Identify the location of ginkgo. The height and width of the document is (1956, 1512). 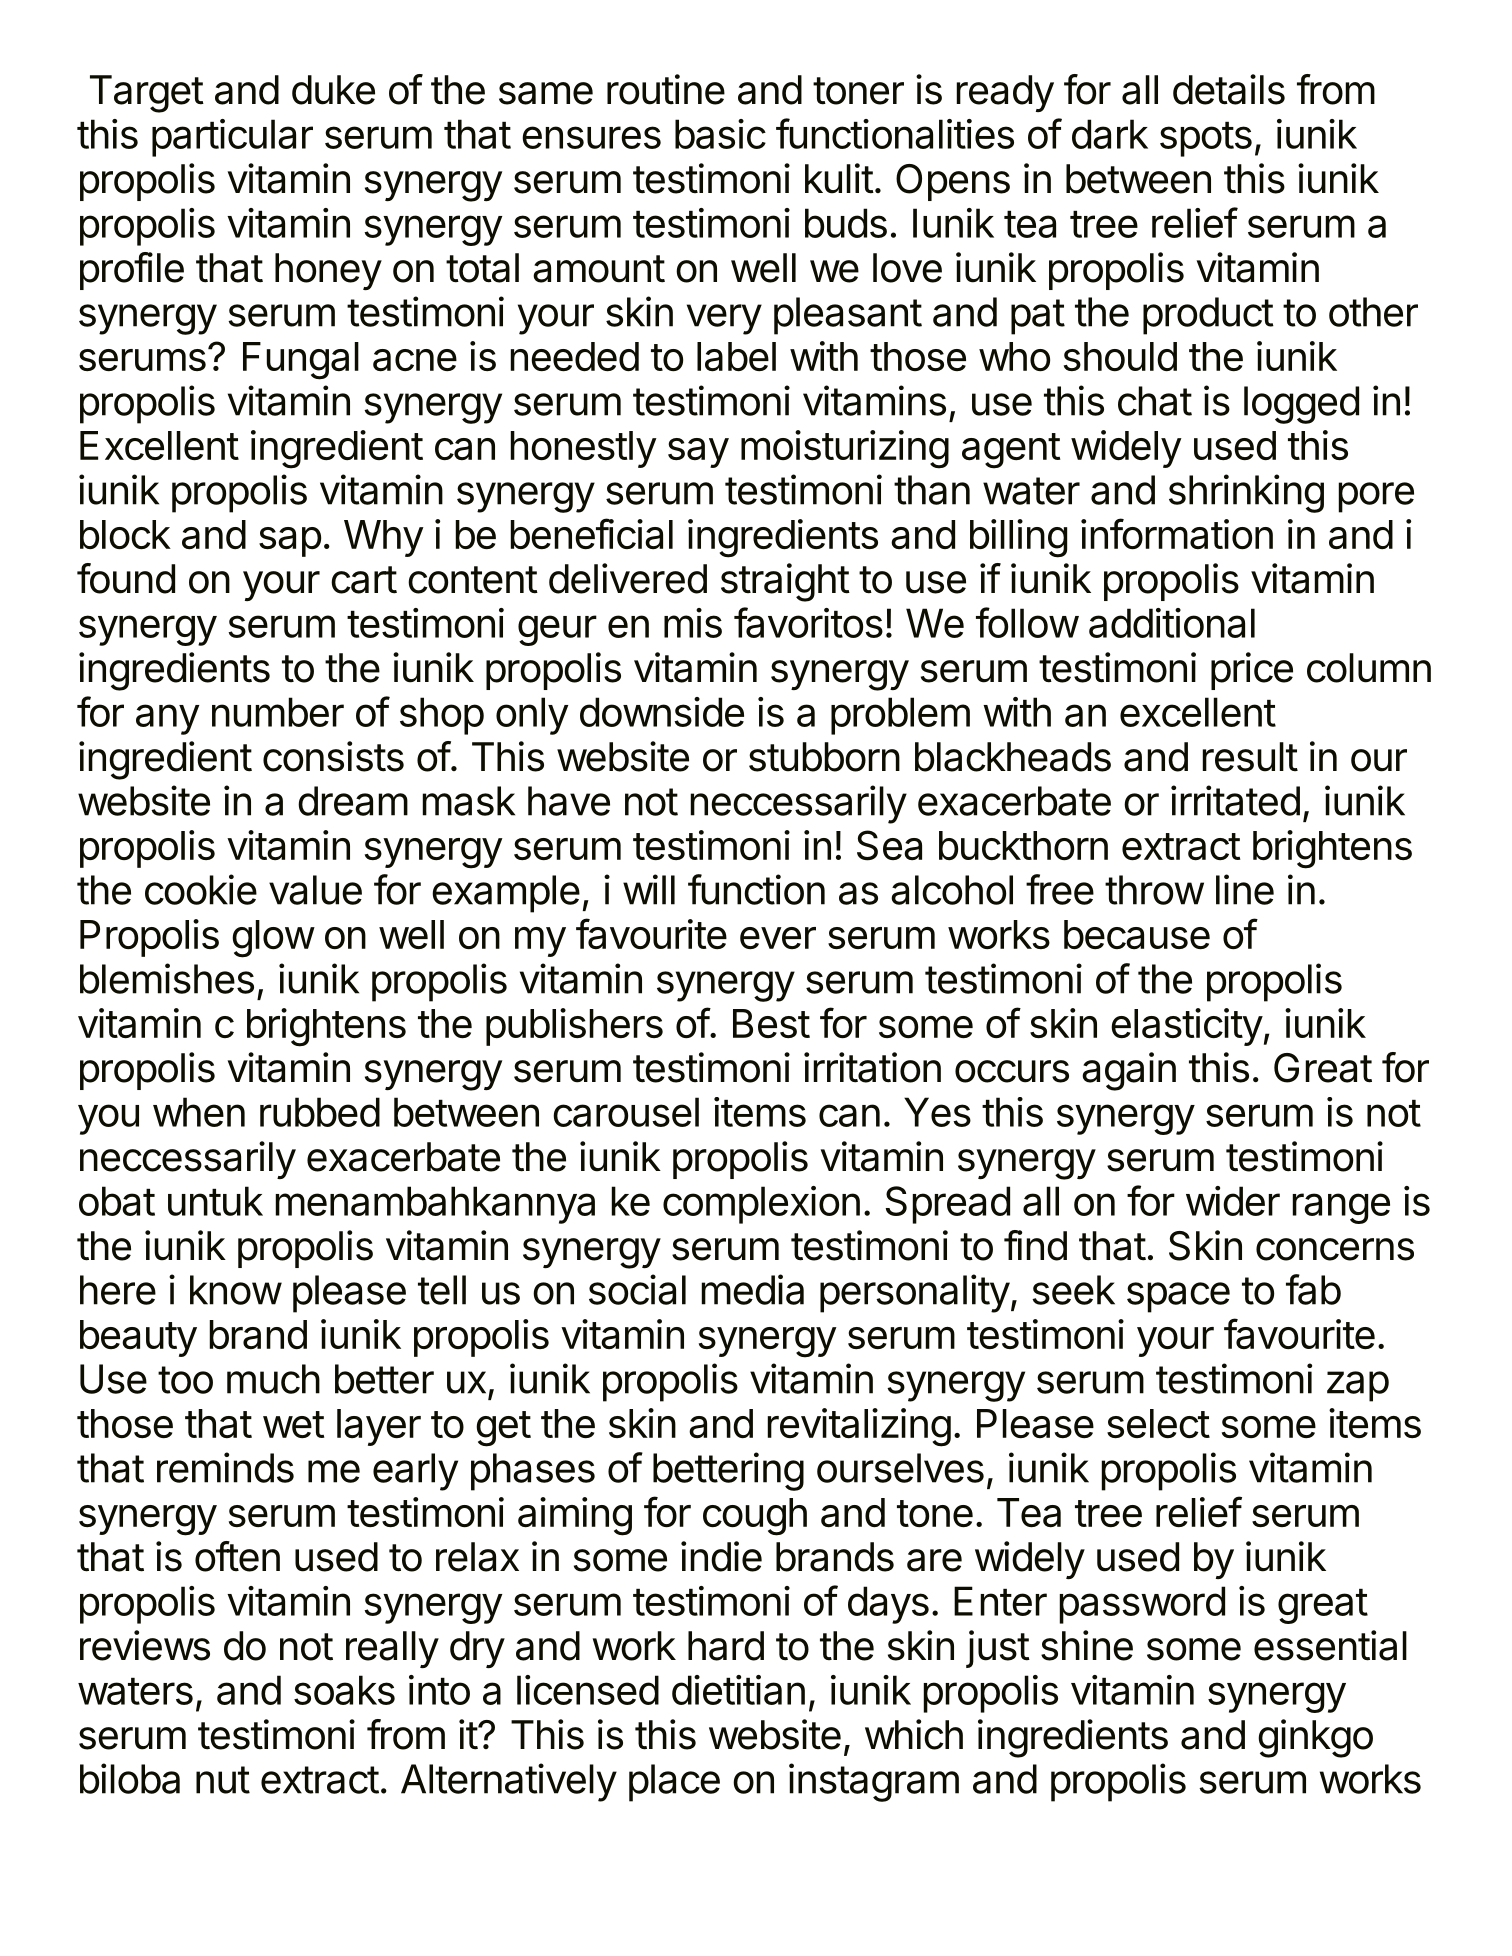
(1315, 1738).
